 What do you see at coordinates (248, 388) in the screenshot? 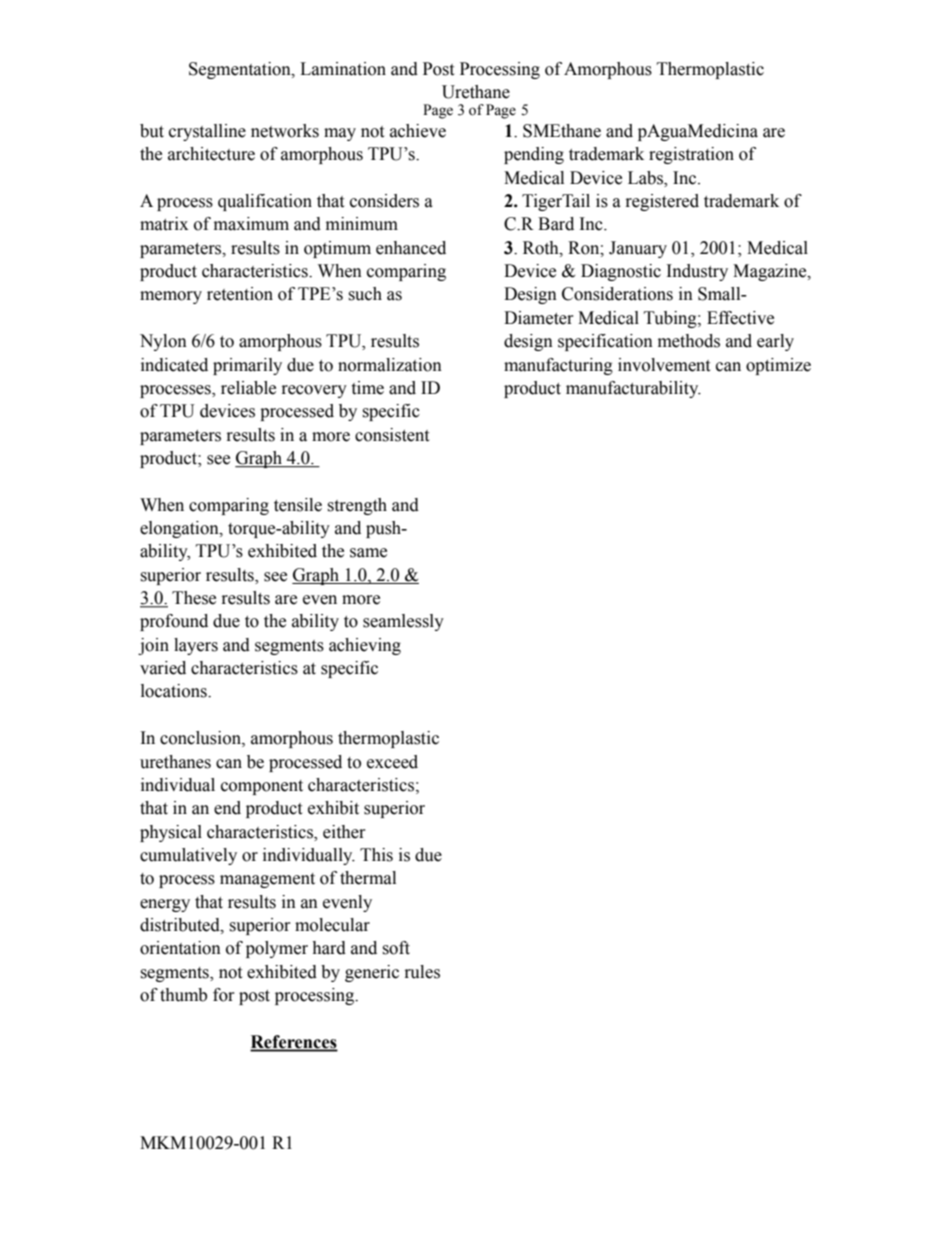
I see `reliable` at bounding box center [248, 388].
